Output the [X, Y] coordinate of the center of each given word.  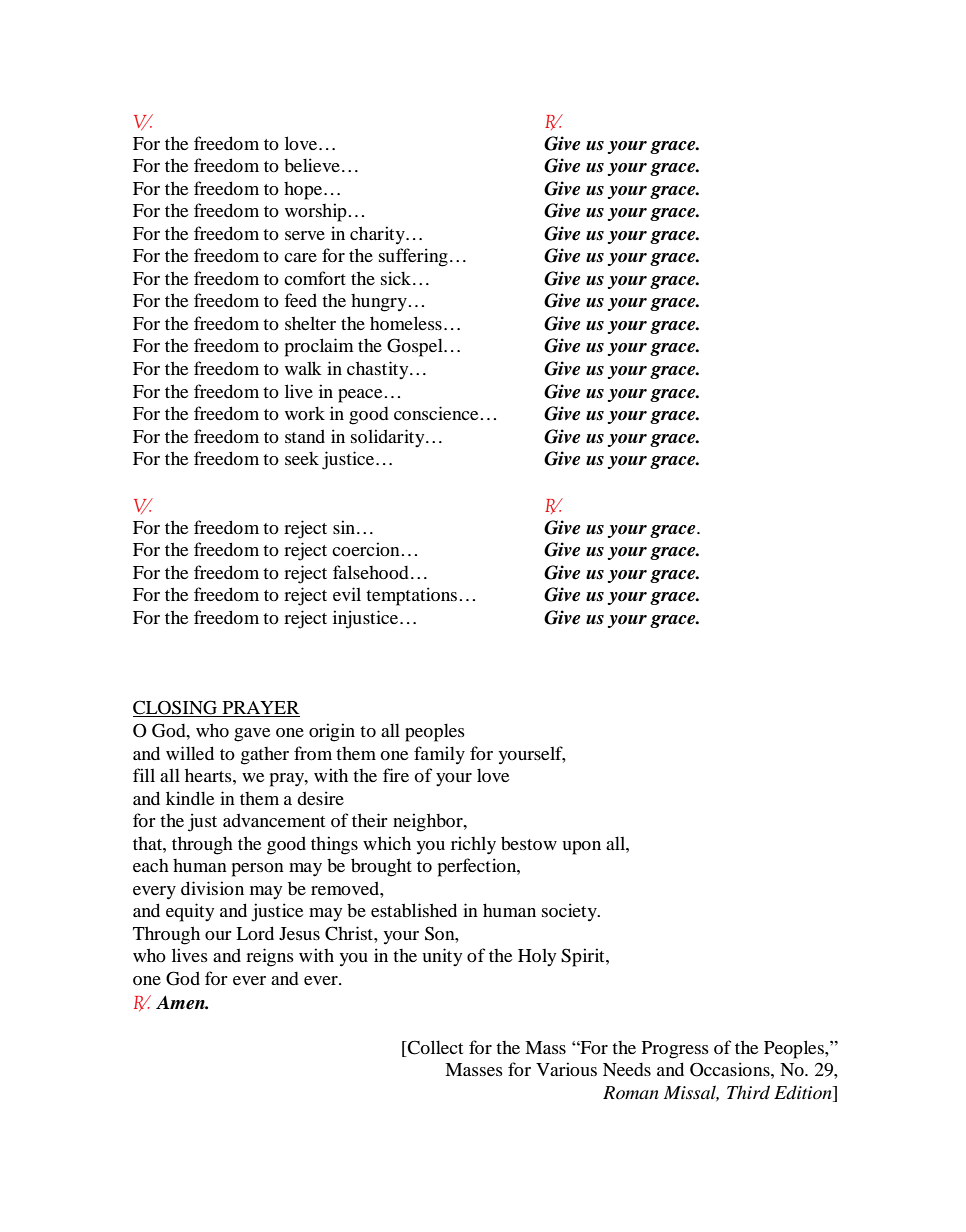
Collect [434, 1048]
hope [304, 191]
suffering [413, 257]
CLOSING [176, 708]
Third [748, 1092]
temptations [411, 596]
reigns [270, 957]
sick [397, 278]
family [439, 755]
